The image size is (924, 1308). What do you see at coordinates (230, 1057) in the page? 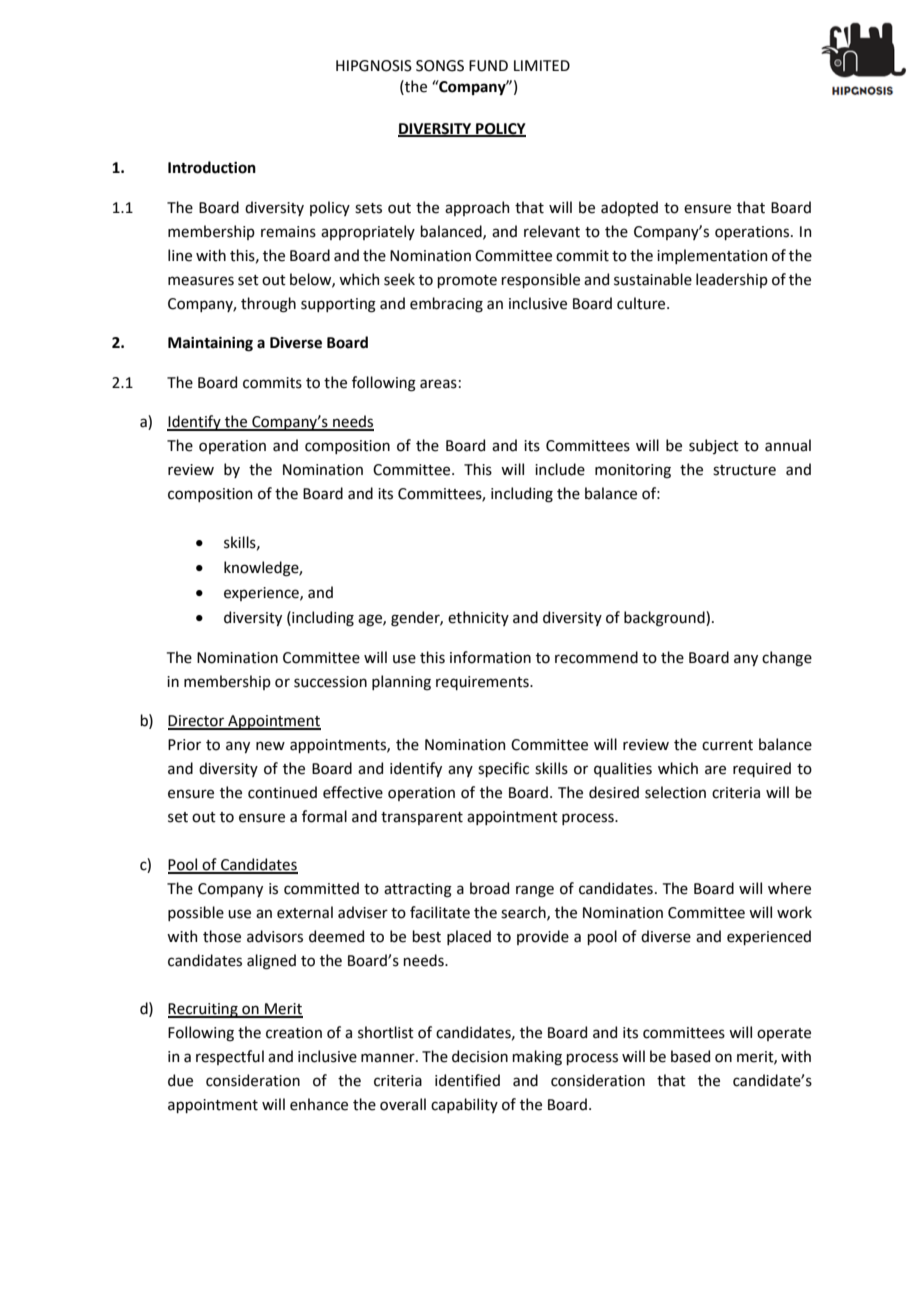
I see `respectful` at bounding box center [230, 1057].
